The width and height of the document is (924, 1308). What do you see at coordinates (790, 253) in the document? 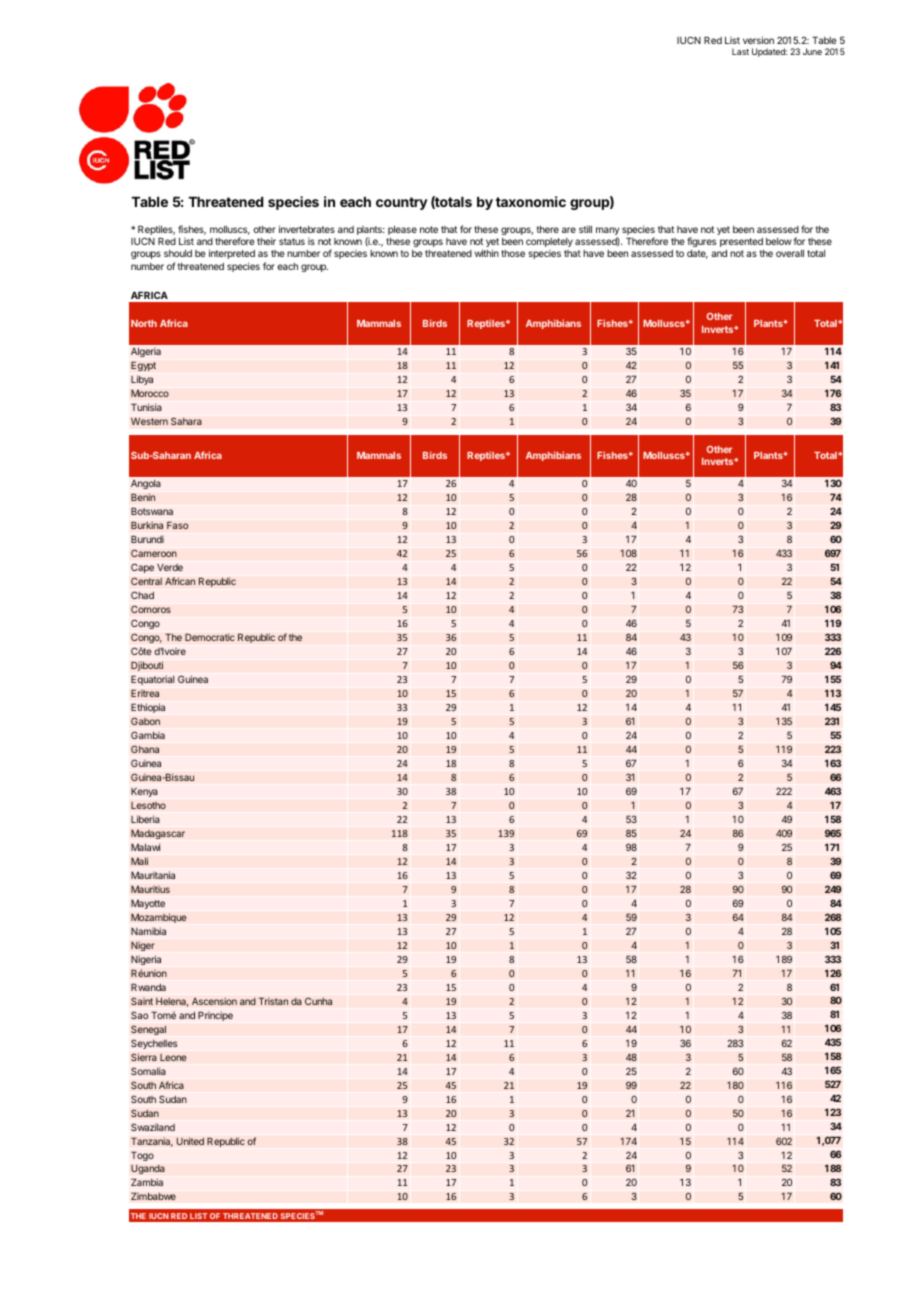
I see `overall` at bounding box center [790, 253].
